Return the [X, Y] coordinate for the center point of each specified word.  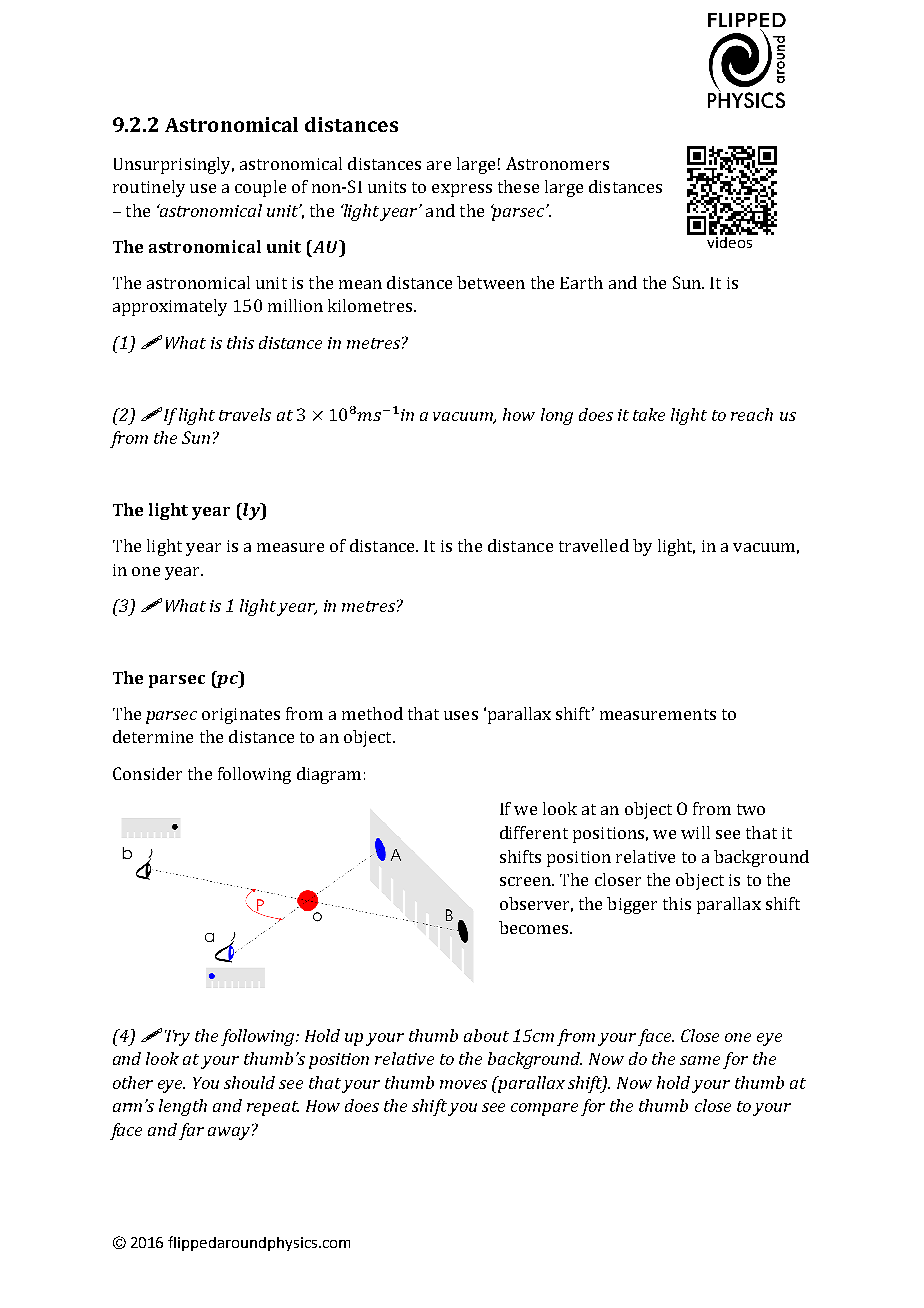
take [649, 414]
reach [752, 414]
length [183, 1107]
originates [241, 716]
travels [245, 414]
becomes [533, 927]
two [751, 809]
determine [153, 736]
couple [260, 188]
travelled [594, 545]
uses [461, 715]
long [557, 416]
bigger [632, 905]
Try [177, 1038]
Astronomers [557, 163]
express [462, 190]
